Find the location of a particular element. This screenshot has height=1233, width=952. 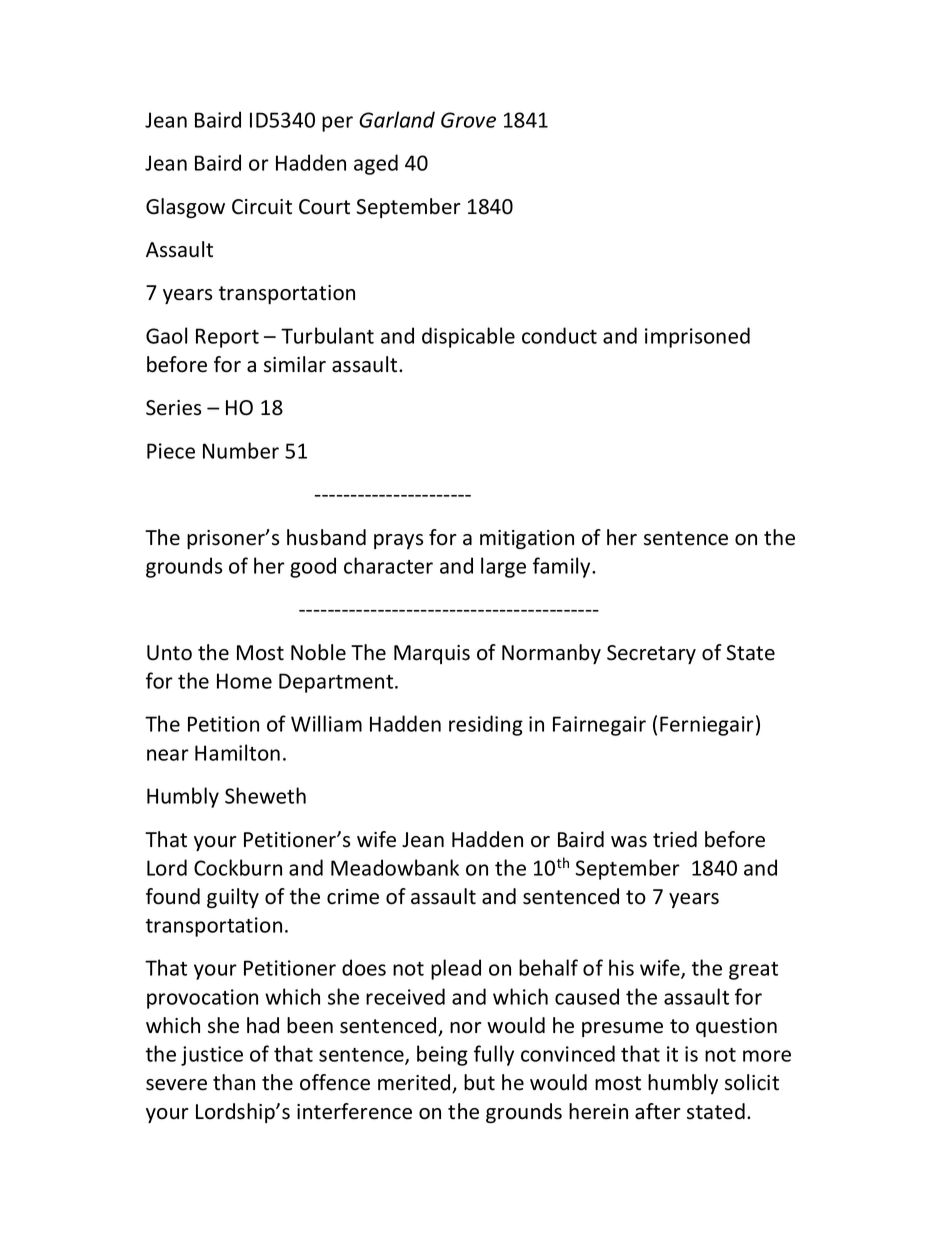

than is located at coordinates (234, 1082).
